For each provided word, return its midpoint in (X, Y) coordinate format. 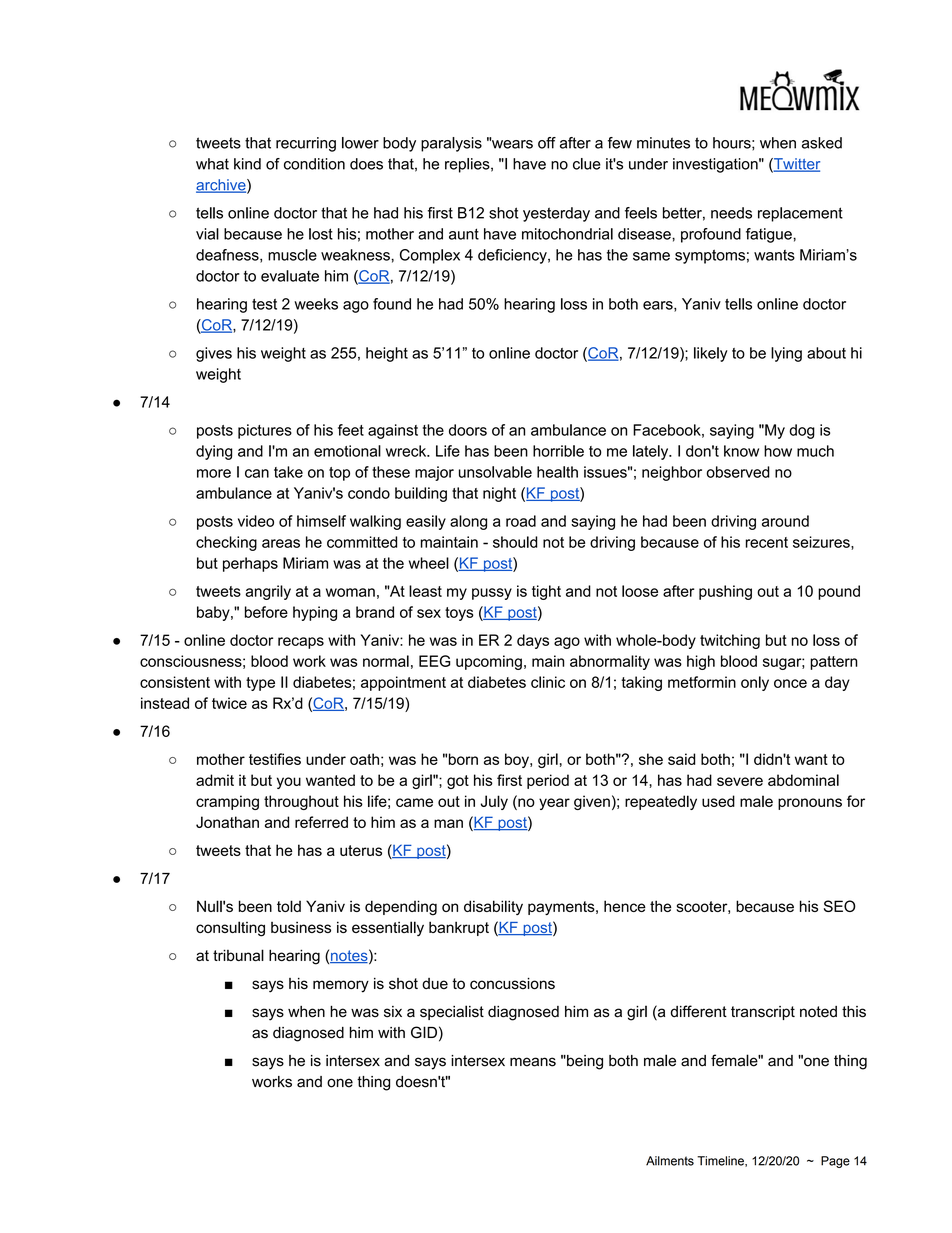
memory (341, 986)
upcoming (489, 662)
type (260, 684)
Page (835, 1162)
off (547, 143)
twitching (730, 641)
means (533, 1062)
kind (247, 164)
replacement (800, 214)
